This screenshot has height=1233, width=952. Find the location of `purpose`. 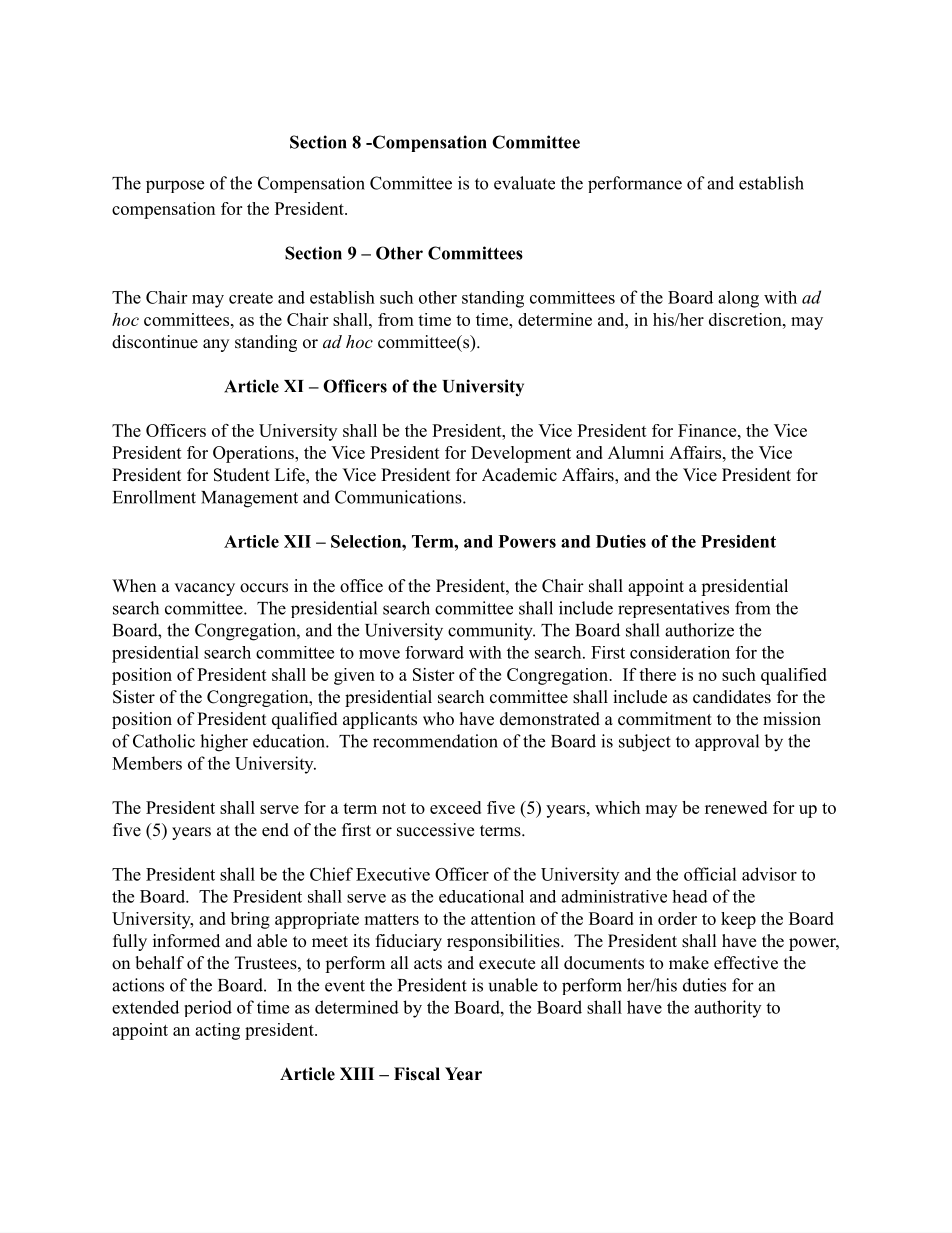

purpose is located at coordinates (175, 186).
